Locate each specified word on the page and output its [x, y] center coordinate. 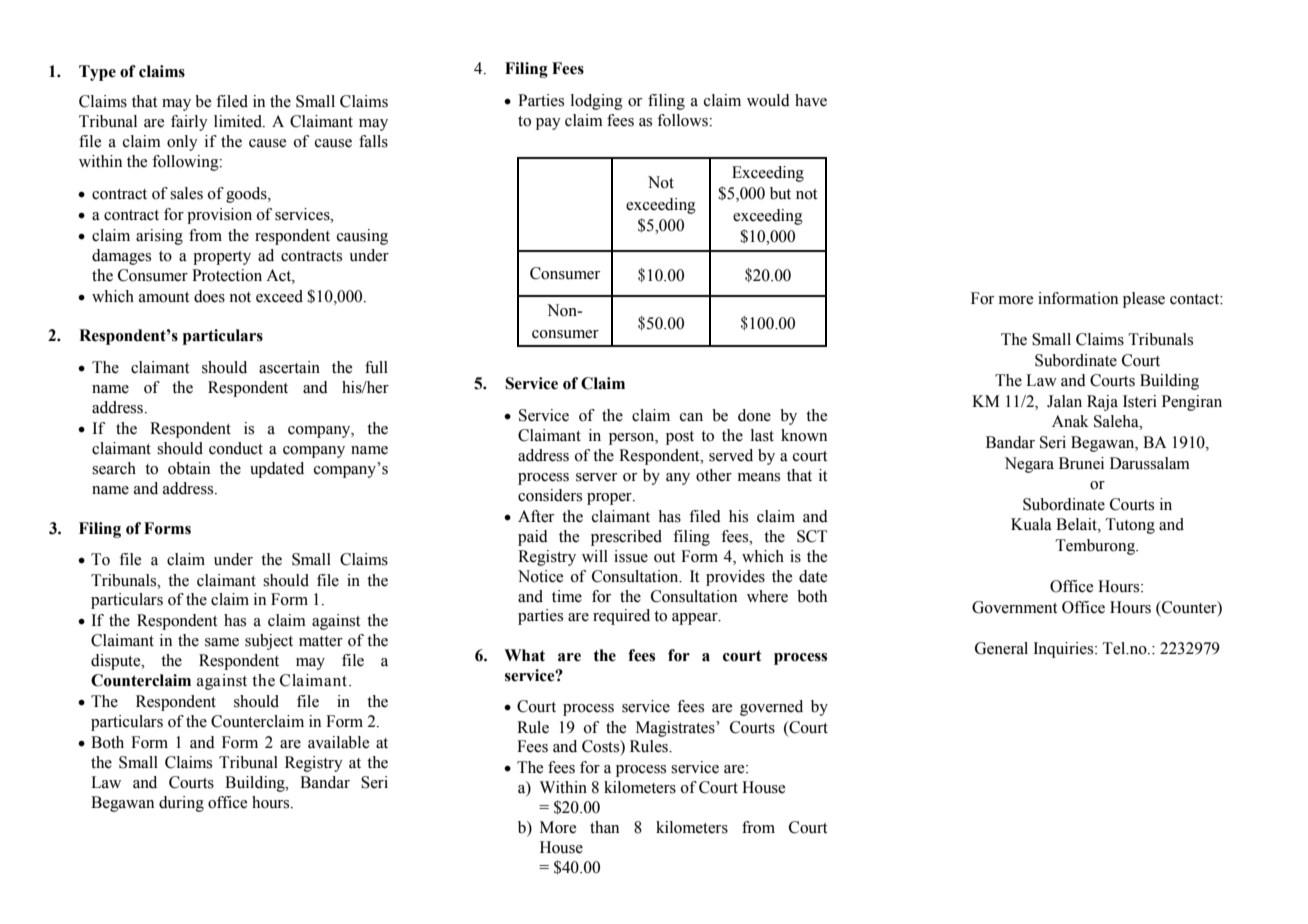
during [181, 804]
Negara [1029, 465]
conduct [236, 448]
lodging [597, 102]
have [811, 100]
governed [771, 708]
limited [239, 121]
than [604, 827]
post [680, 438]
